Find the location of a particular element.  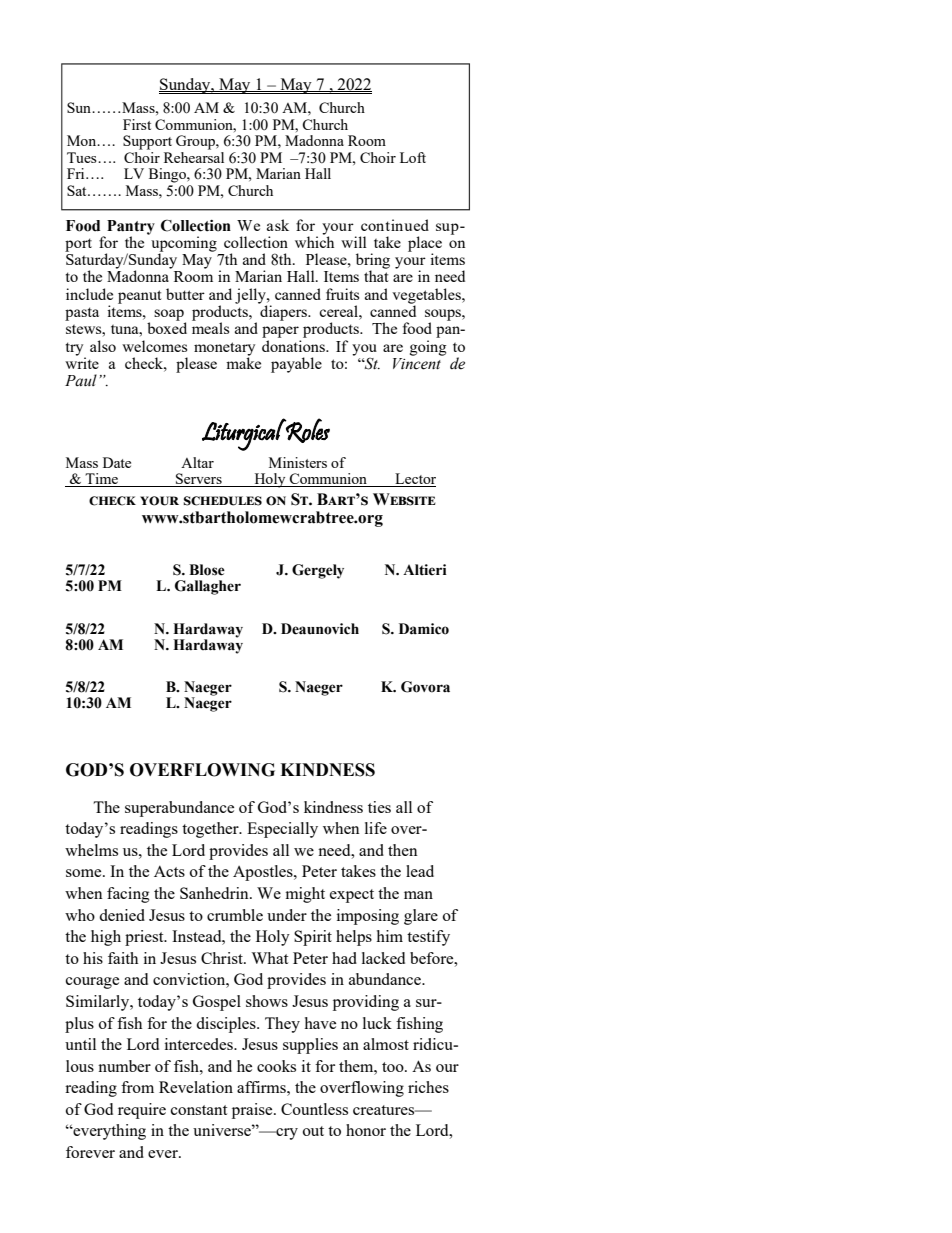

from is located at coordinates (137, 1087).
